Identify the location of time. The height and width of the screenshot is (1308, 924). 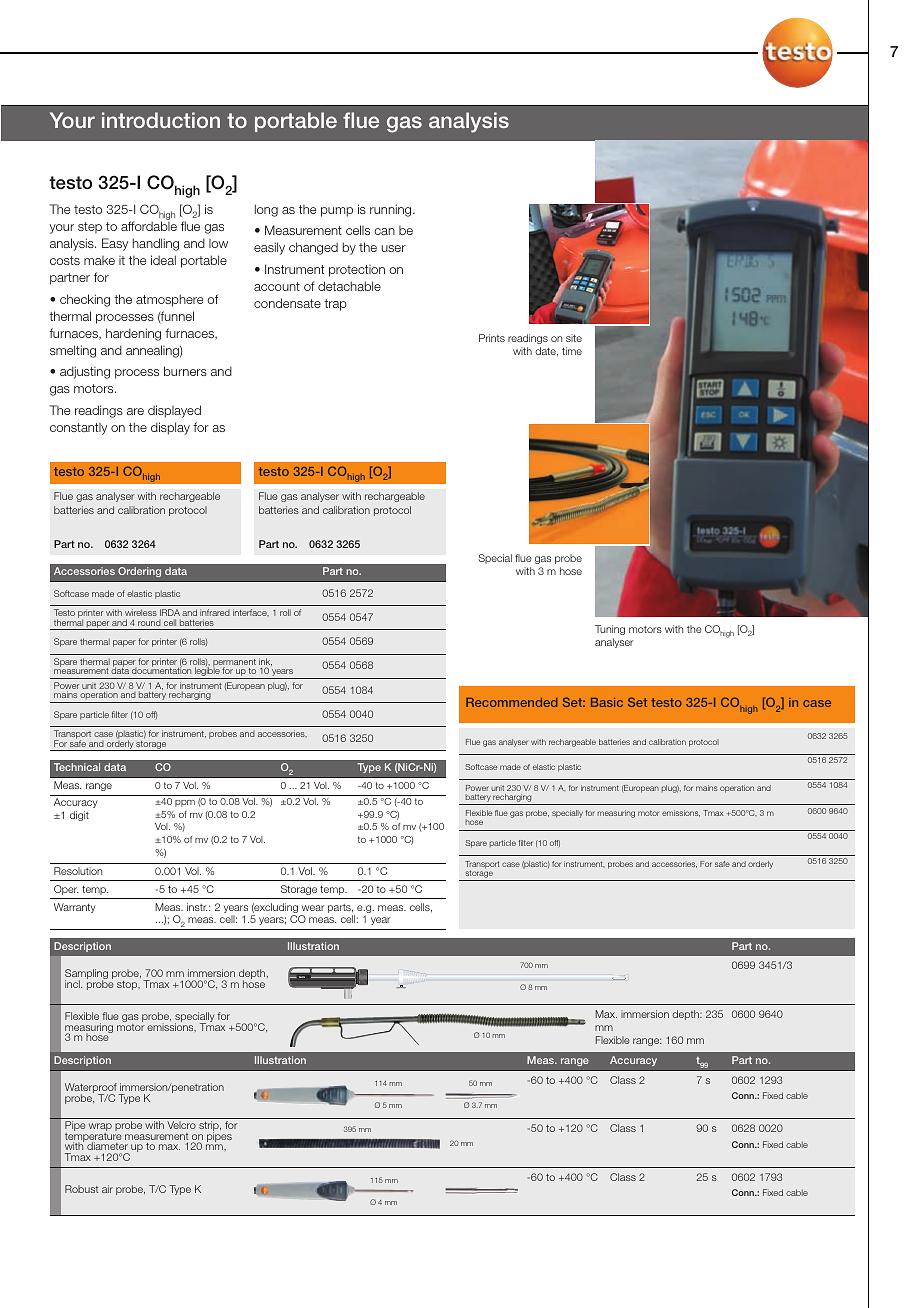
(572, 351).
